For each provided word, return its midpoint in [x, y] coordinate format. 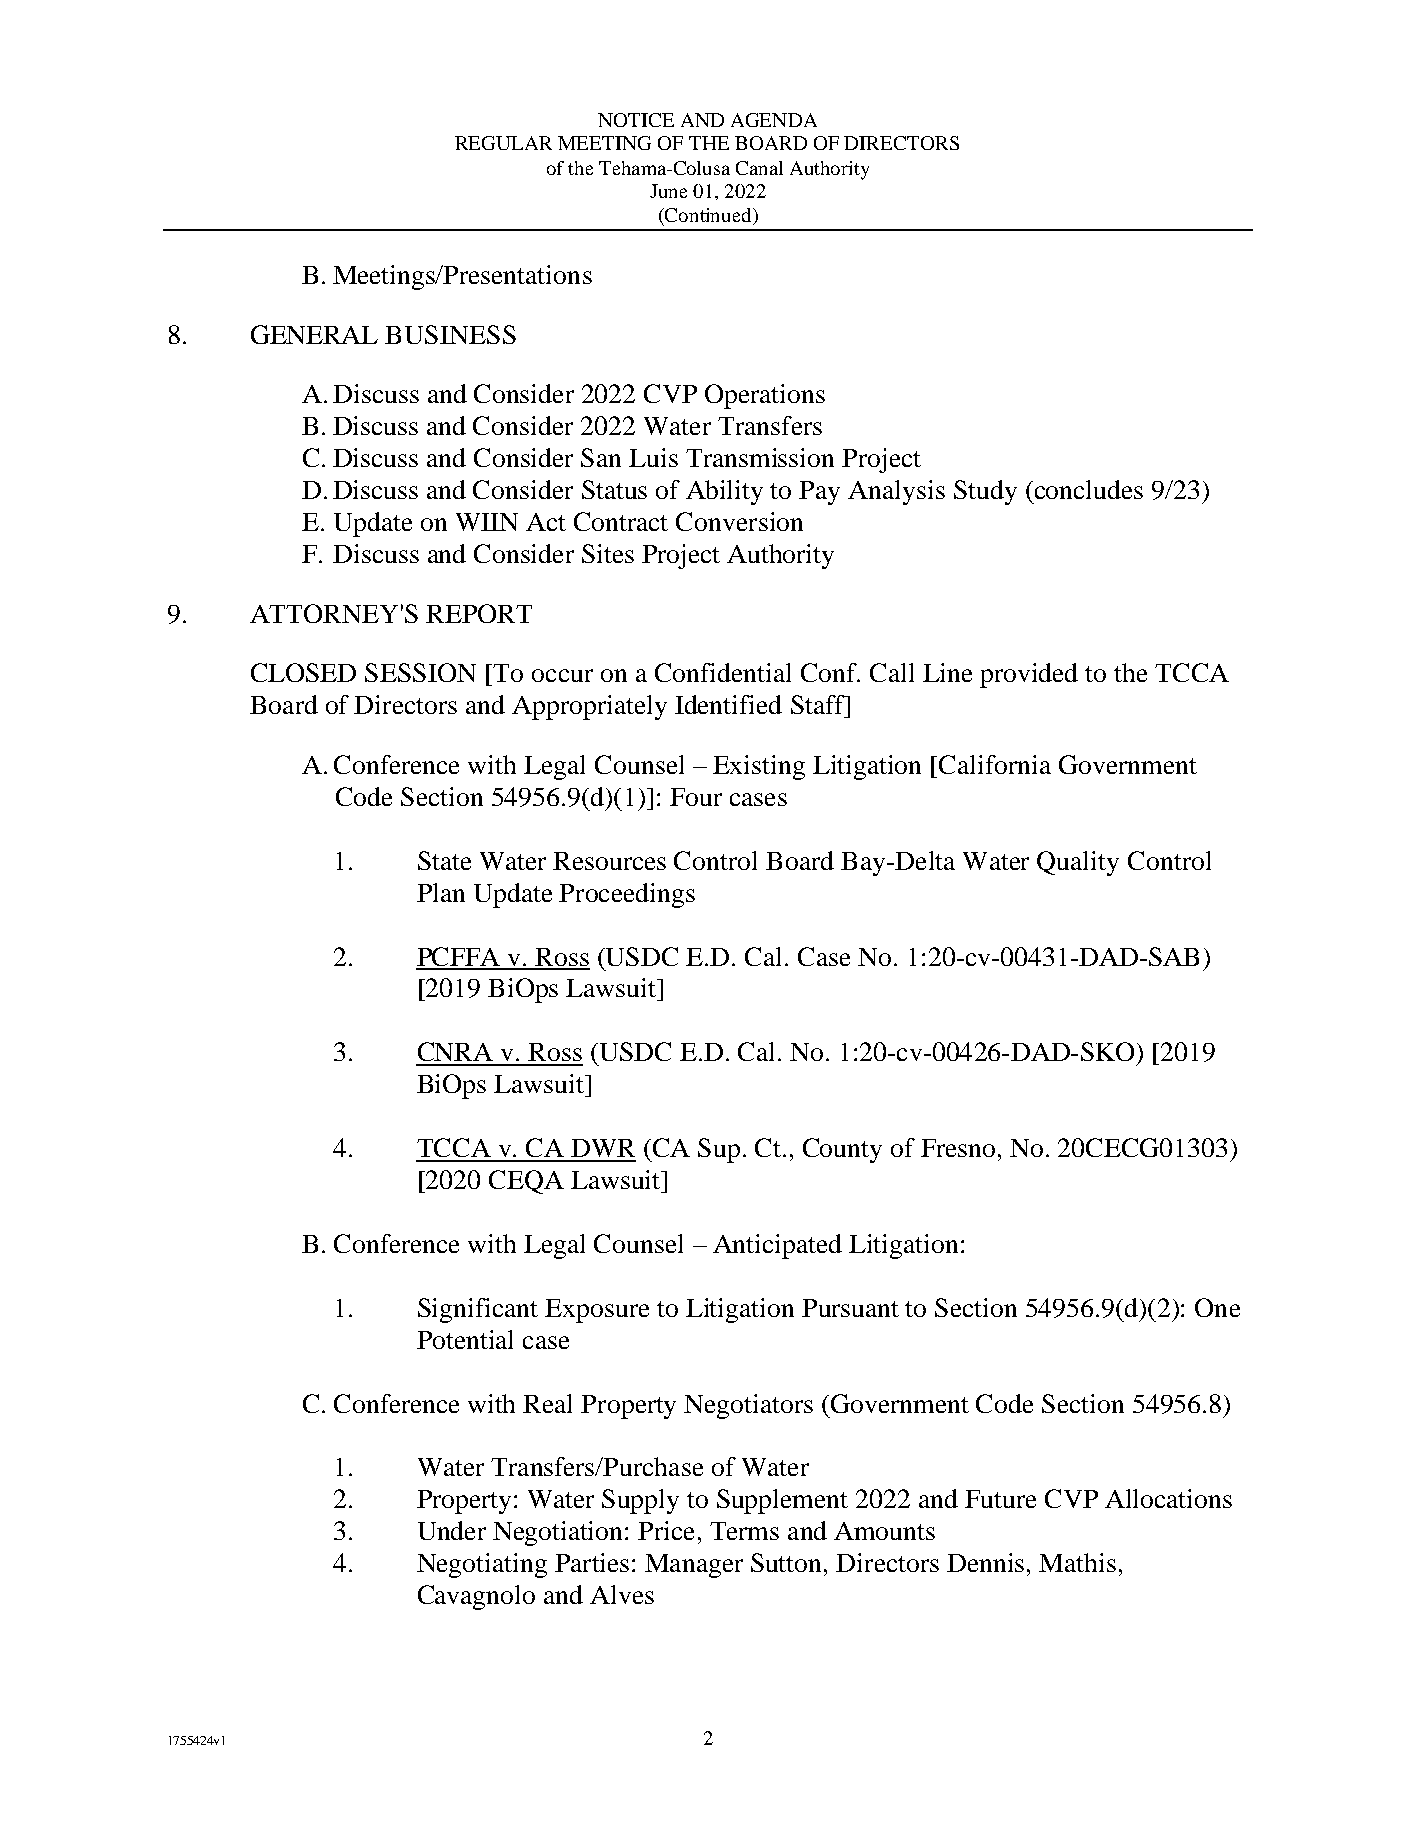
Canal [759, 168]
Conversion [739, 521]
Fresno [958, 1148]
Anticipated [777, 1246]
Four [696, 797]
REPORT [479, 613]
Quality [1078, 863]
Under [452, 1530]
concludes [1087, 489]
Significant [478, 1310]
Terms [744, 1531]
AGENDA [774, 120]
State [444, 860]
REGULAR [503, 143]
